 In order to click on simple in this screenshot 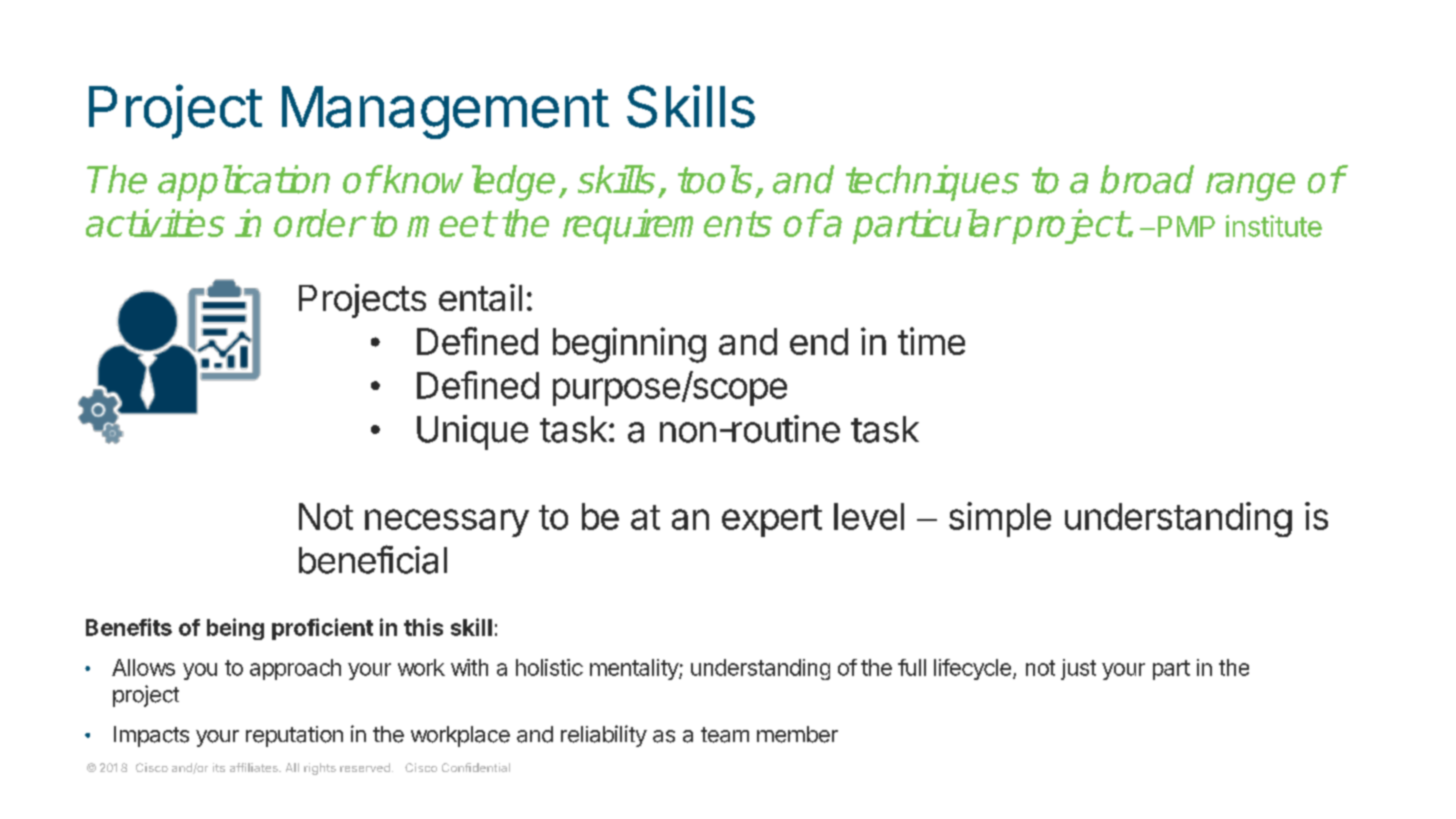, I will do `click(1000, 519)`.
